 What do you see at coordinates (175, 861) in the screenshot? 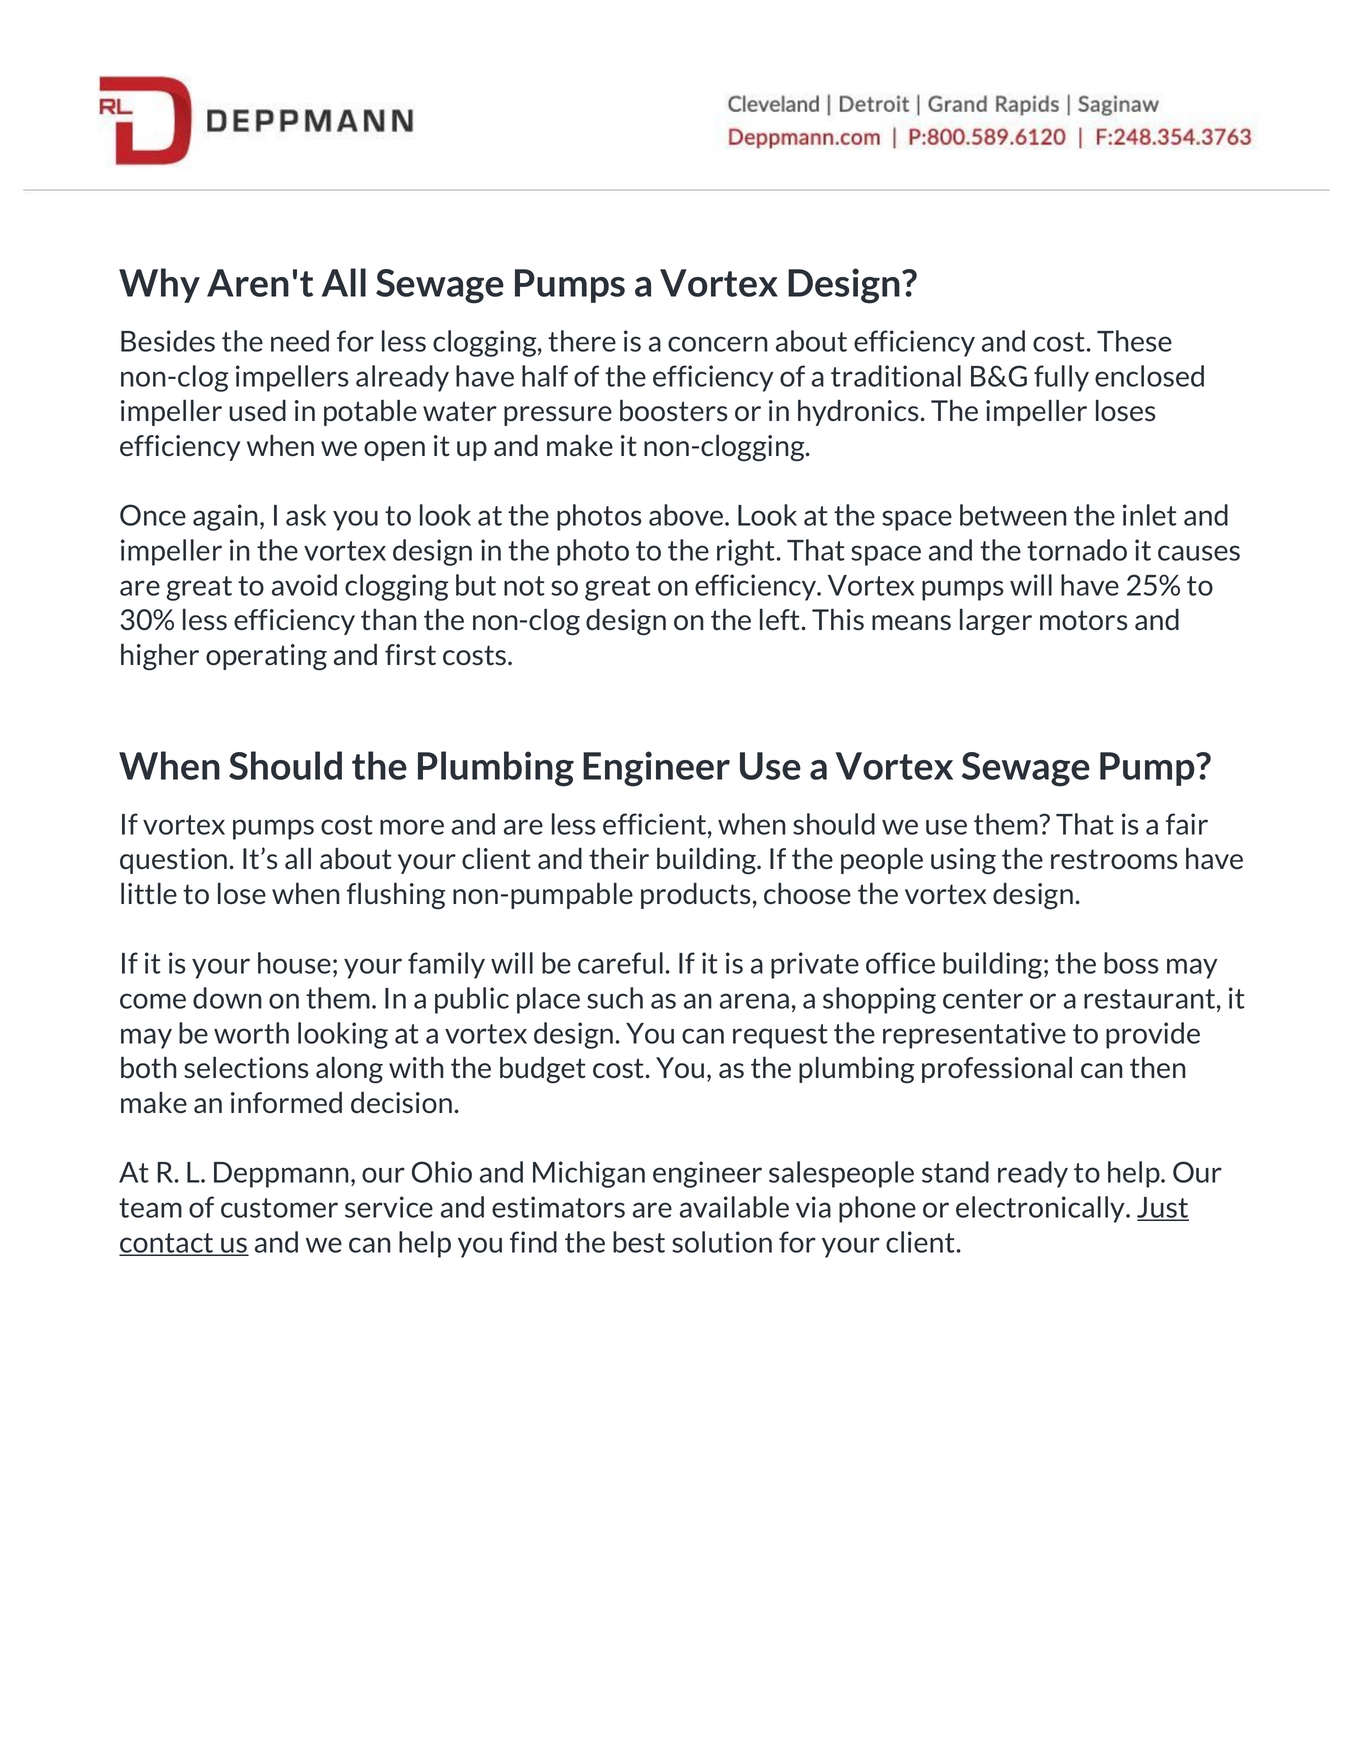
I see `question` at bounding box center [175, 861].
